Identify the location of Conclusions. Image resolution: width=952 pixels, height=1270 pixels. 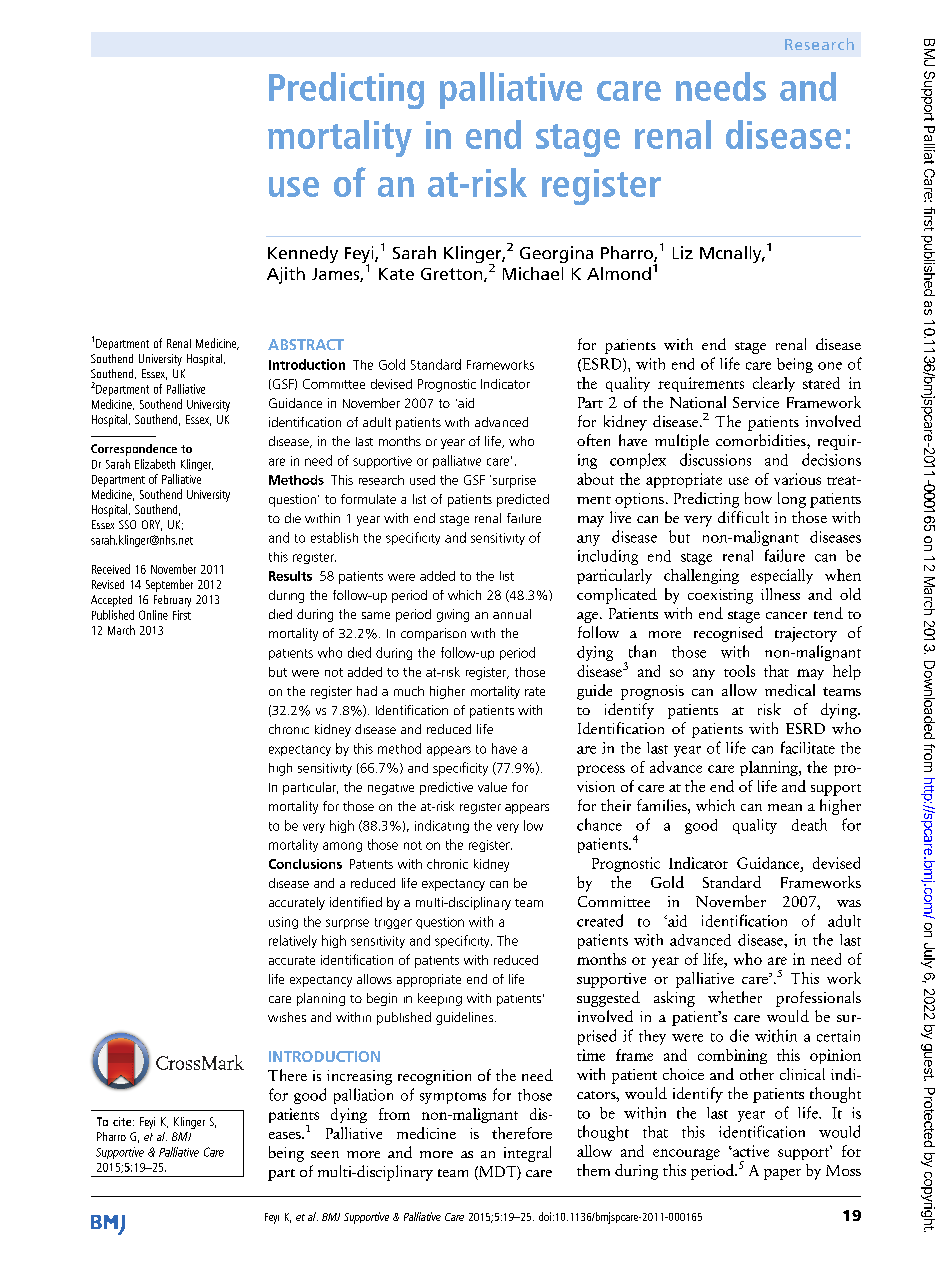
(305, 864).
